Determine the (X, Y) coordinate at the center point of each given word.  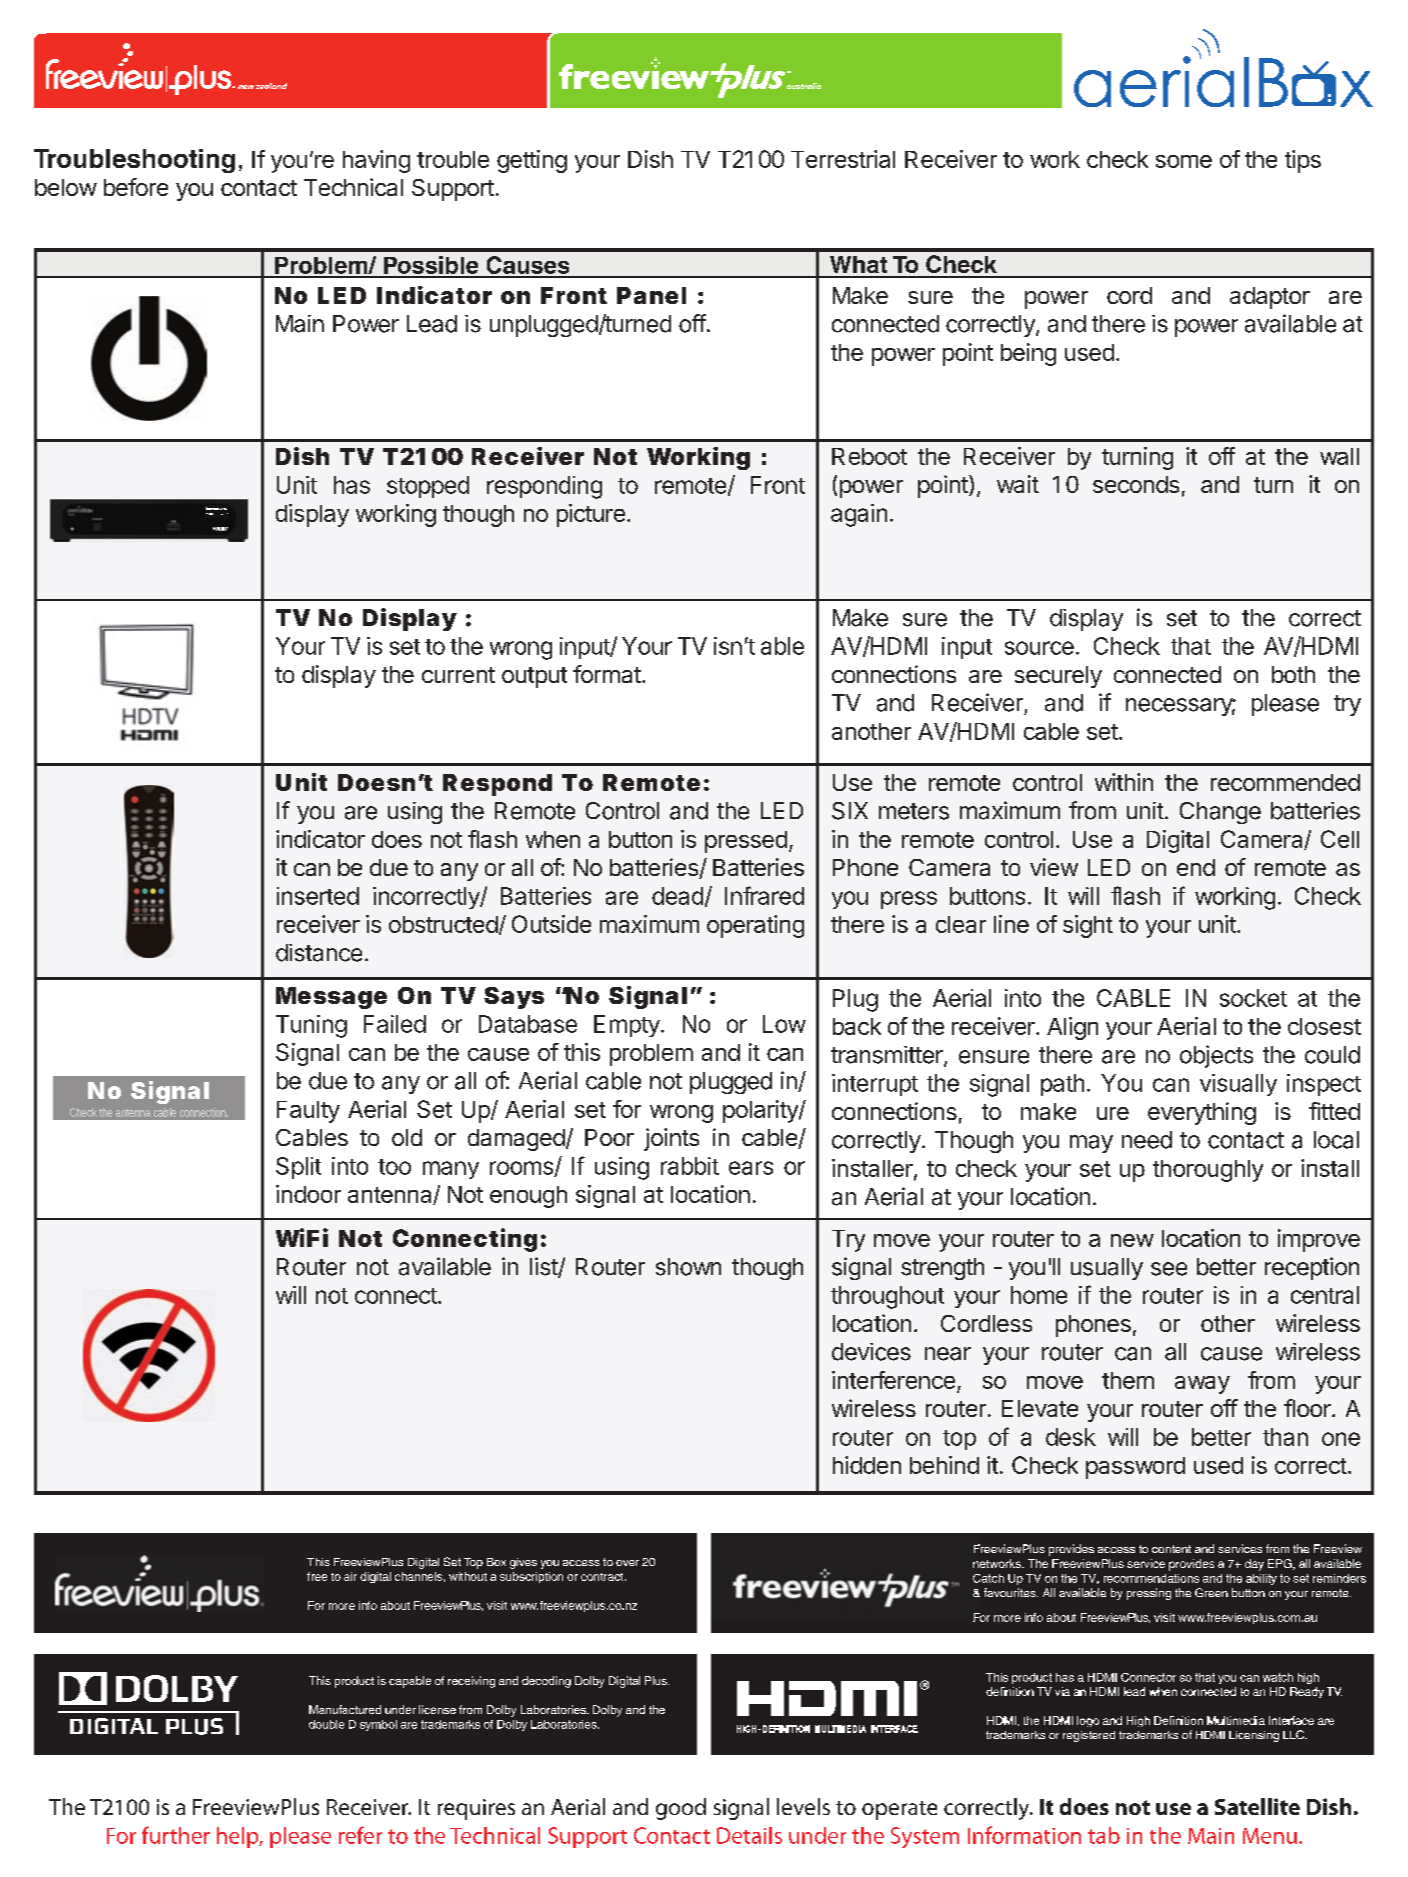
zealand (271, 86)
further (176, 1835)
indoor (308, 1194)
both (1293, 674)
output (534, 677)
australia (804, 86)
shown (688, 1267)
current (458, 675)
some (1184, 161)
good (681, 1809)
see (1169, 1269)
